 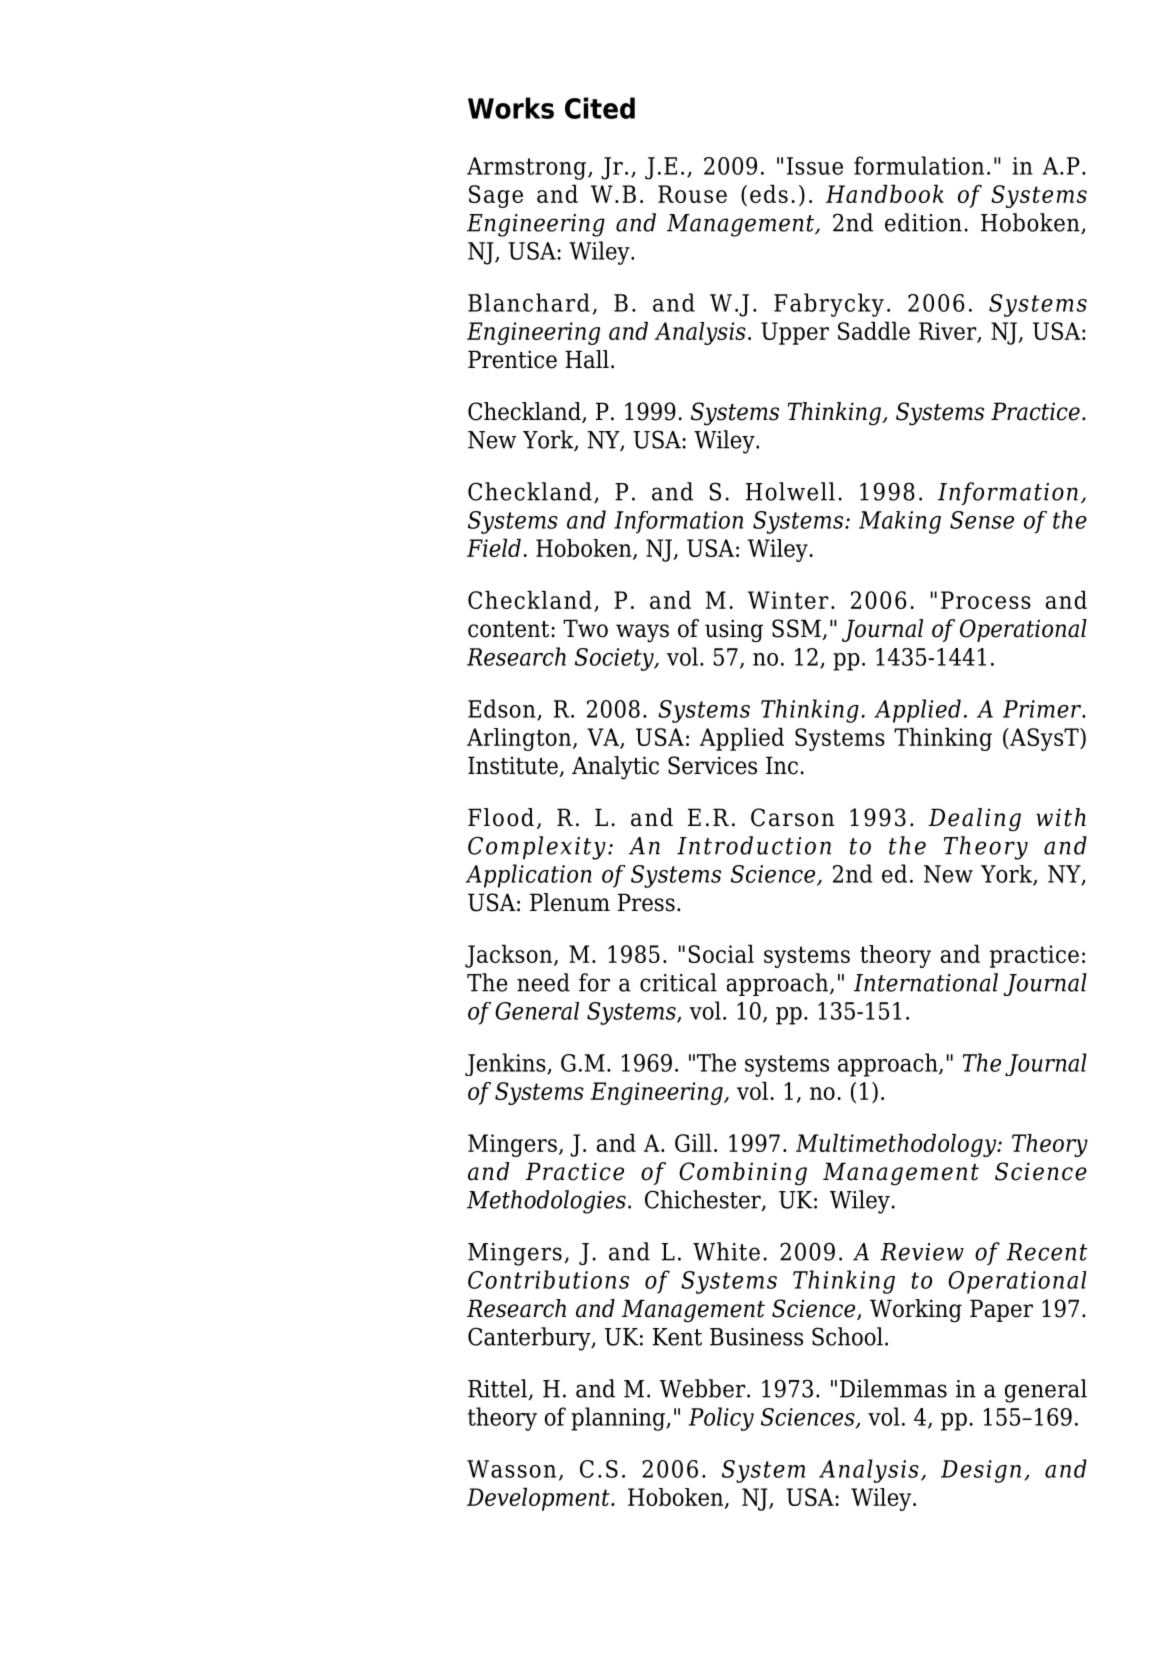 I want to click on Carson, so click(x=792, y=817).
